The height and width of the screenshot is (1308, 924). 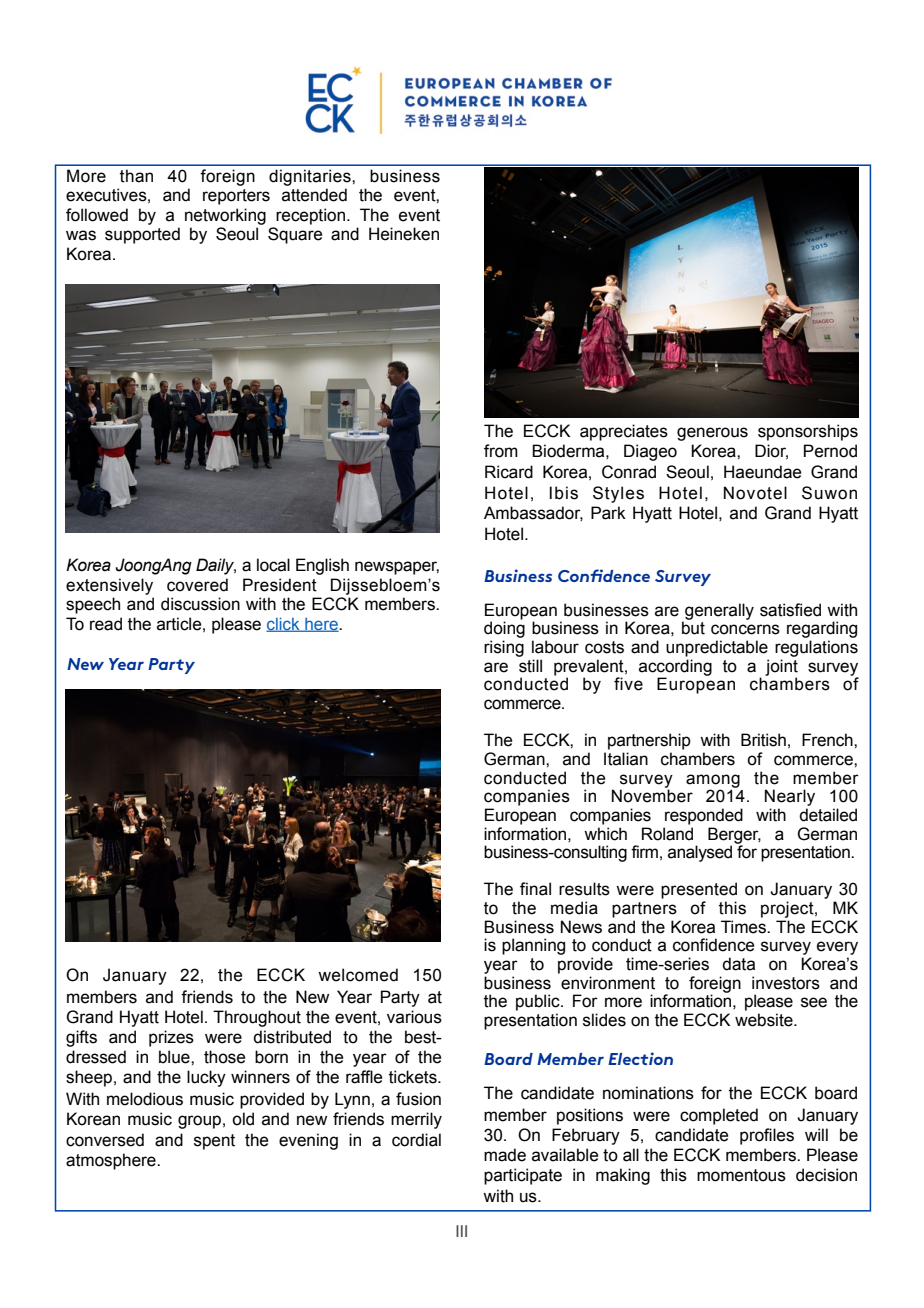 What do you see at coordinates (214, 1142) in the screenshot?
I see `spent` at bounding box center [214, 1142].
